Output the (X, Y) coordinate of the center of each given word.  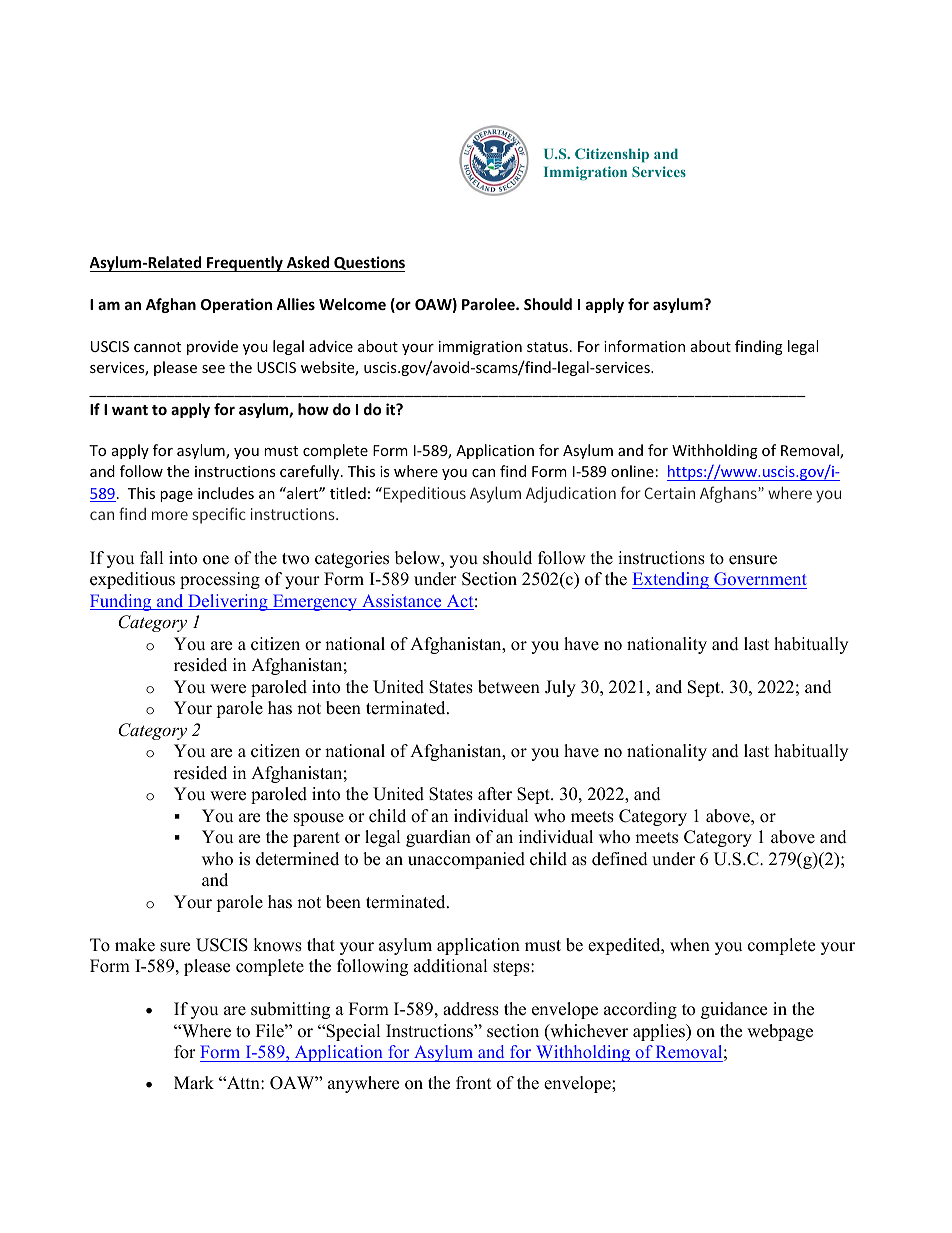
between (509, 687)
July (560, 688)
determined (297, 859)
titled (348, 493)
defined (620, 859)
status (547, 347)
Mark (194, 1082)
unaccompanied (466, 860)
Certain (669, 493)
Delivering (228, 602)
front (474, 1083)
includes (226, 493)
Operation (236, 305)
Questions (368, 264)
